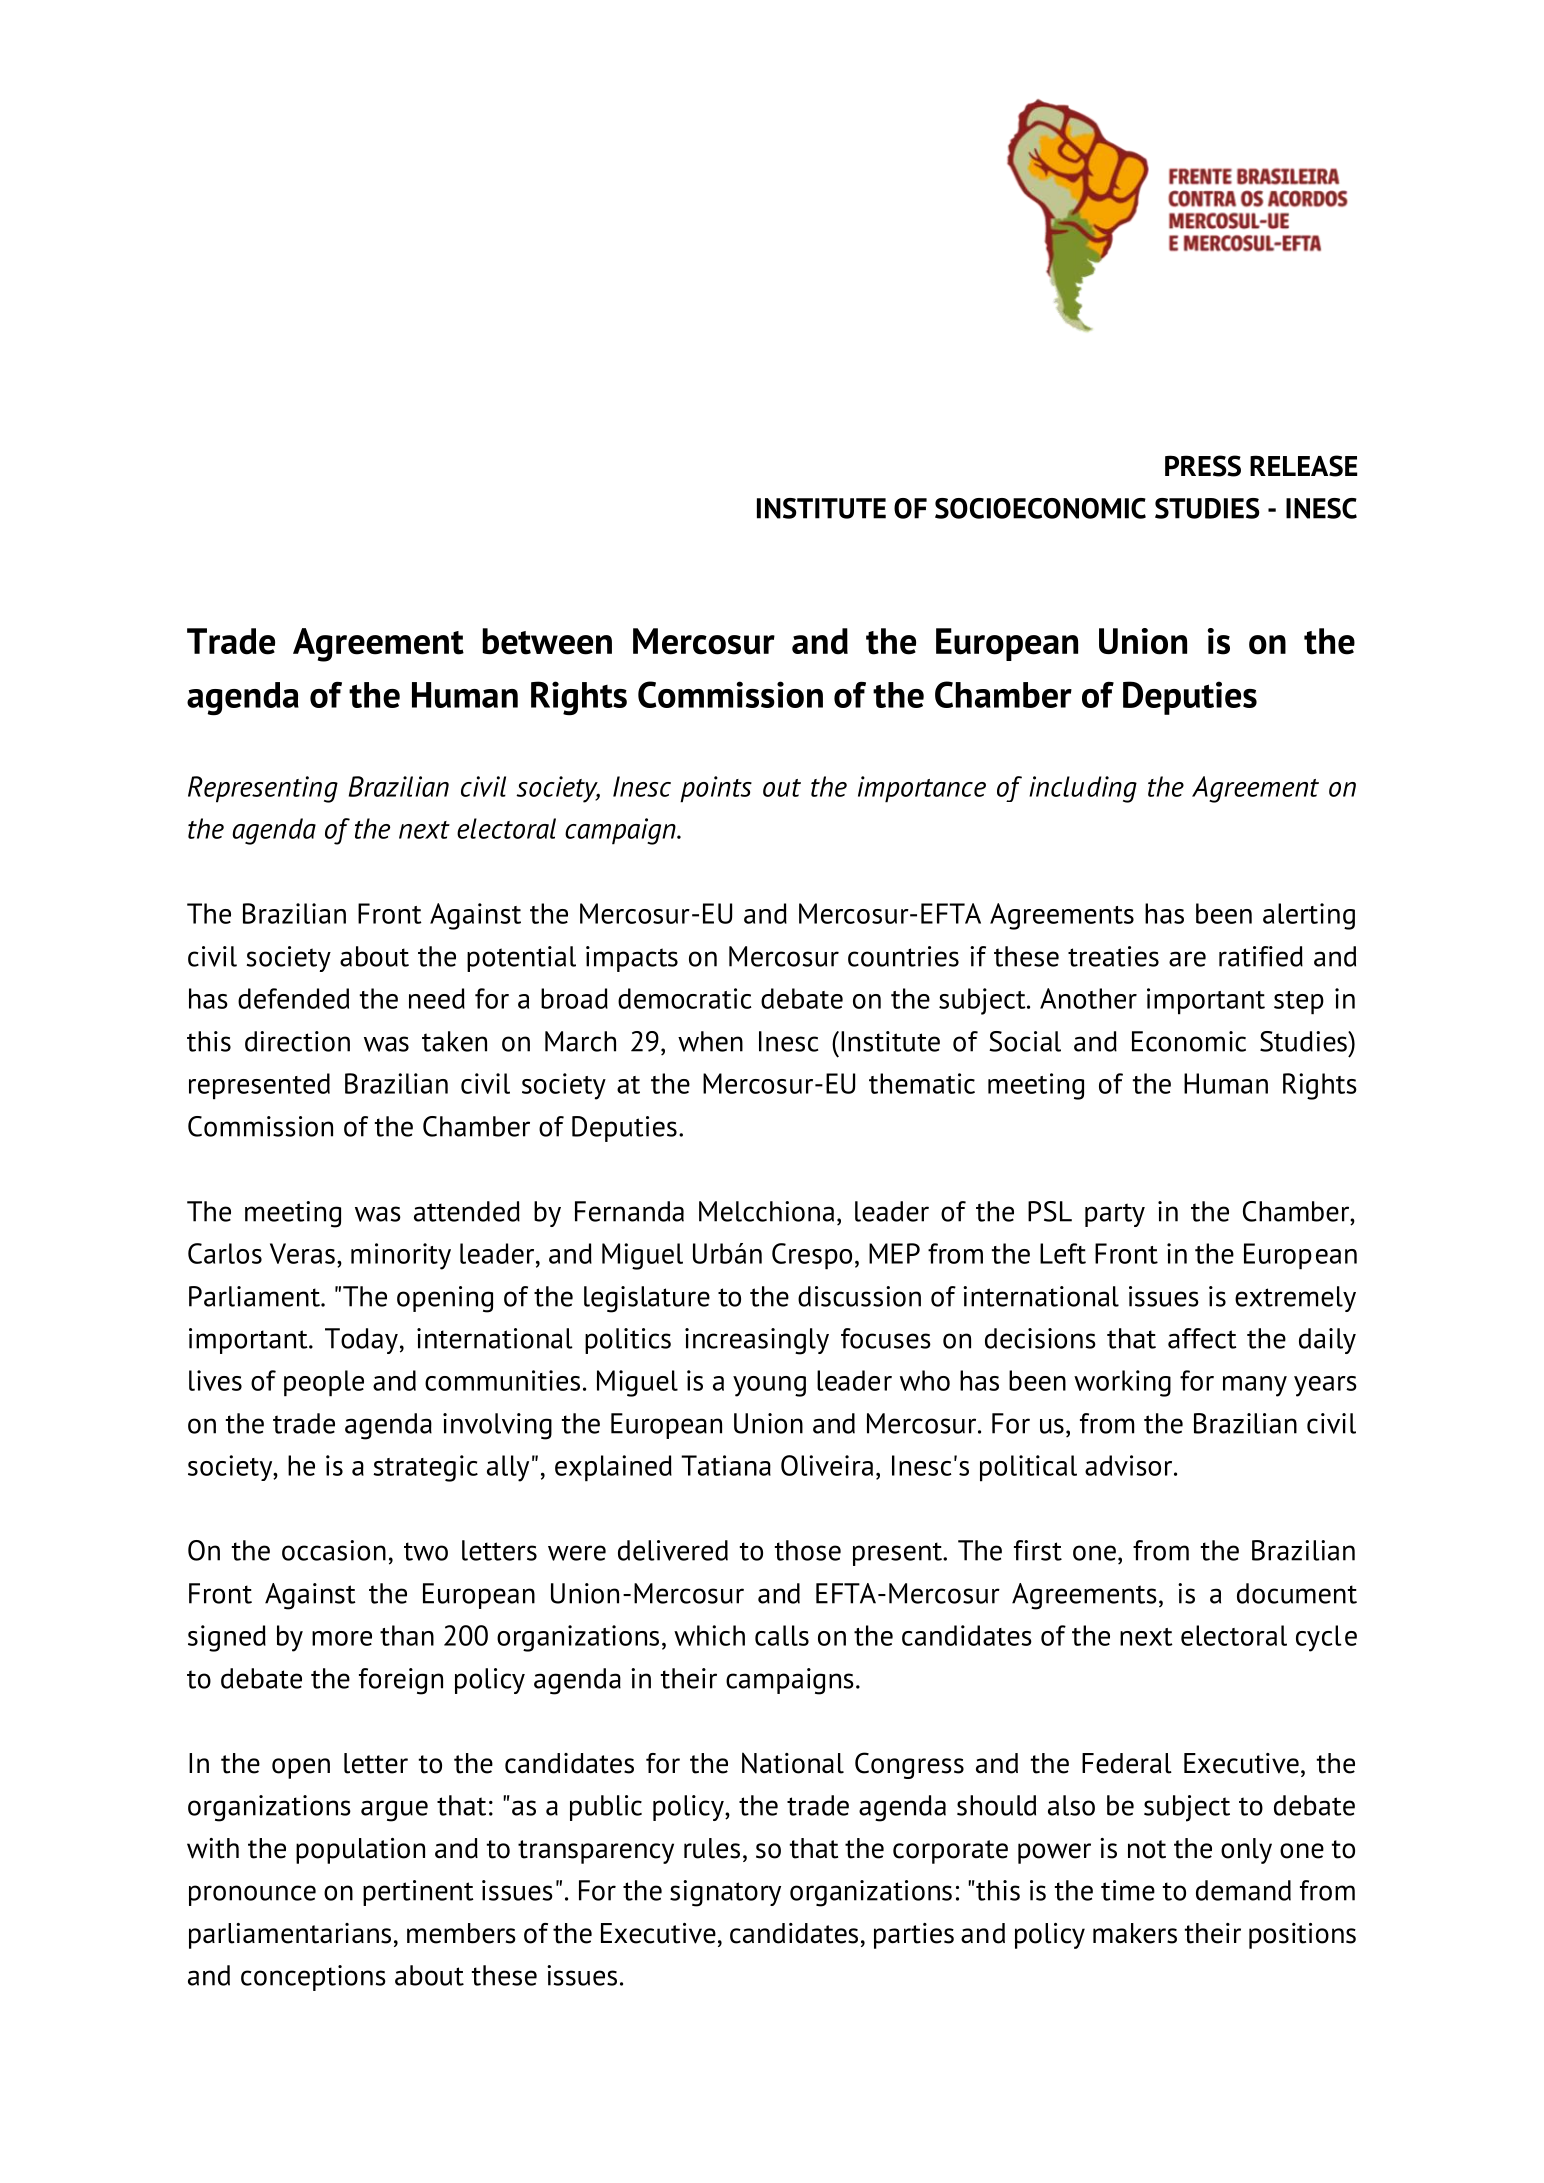 This screenshot has width=1544, height=2183. Describe the element at coordinates (293, 998) in the screenshot. I see `defended` at that location.
